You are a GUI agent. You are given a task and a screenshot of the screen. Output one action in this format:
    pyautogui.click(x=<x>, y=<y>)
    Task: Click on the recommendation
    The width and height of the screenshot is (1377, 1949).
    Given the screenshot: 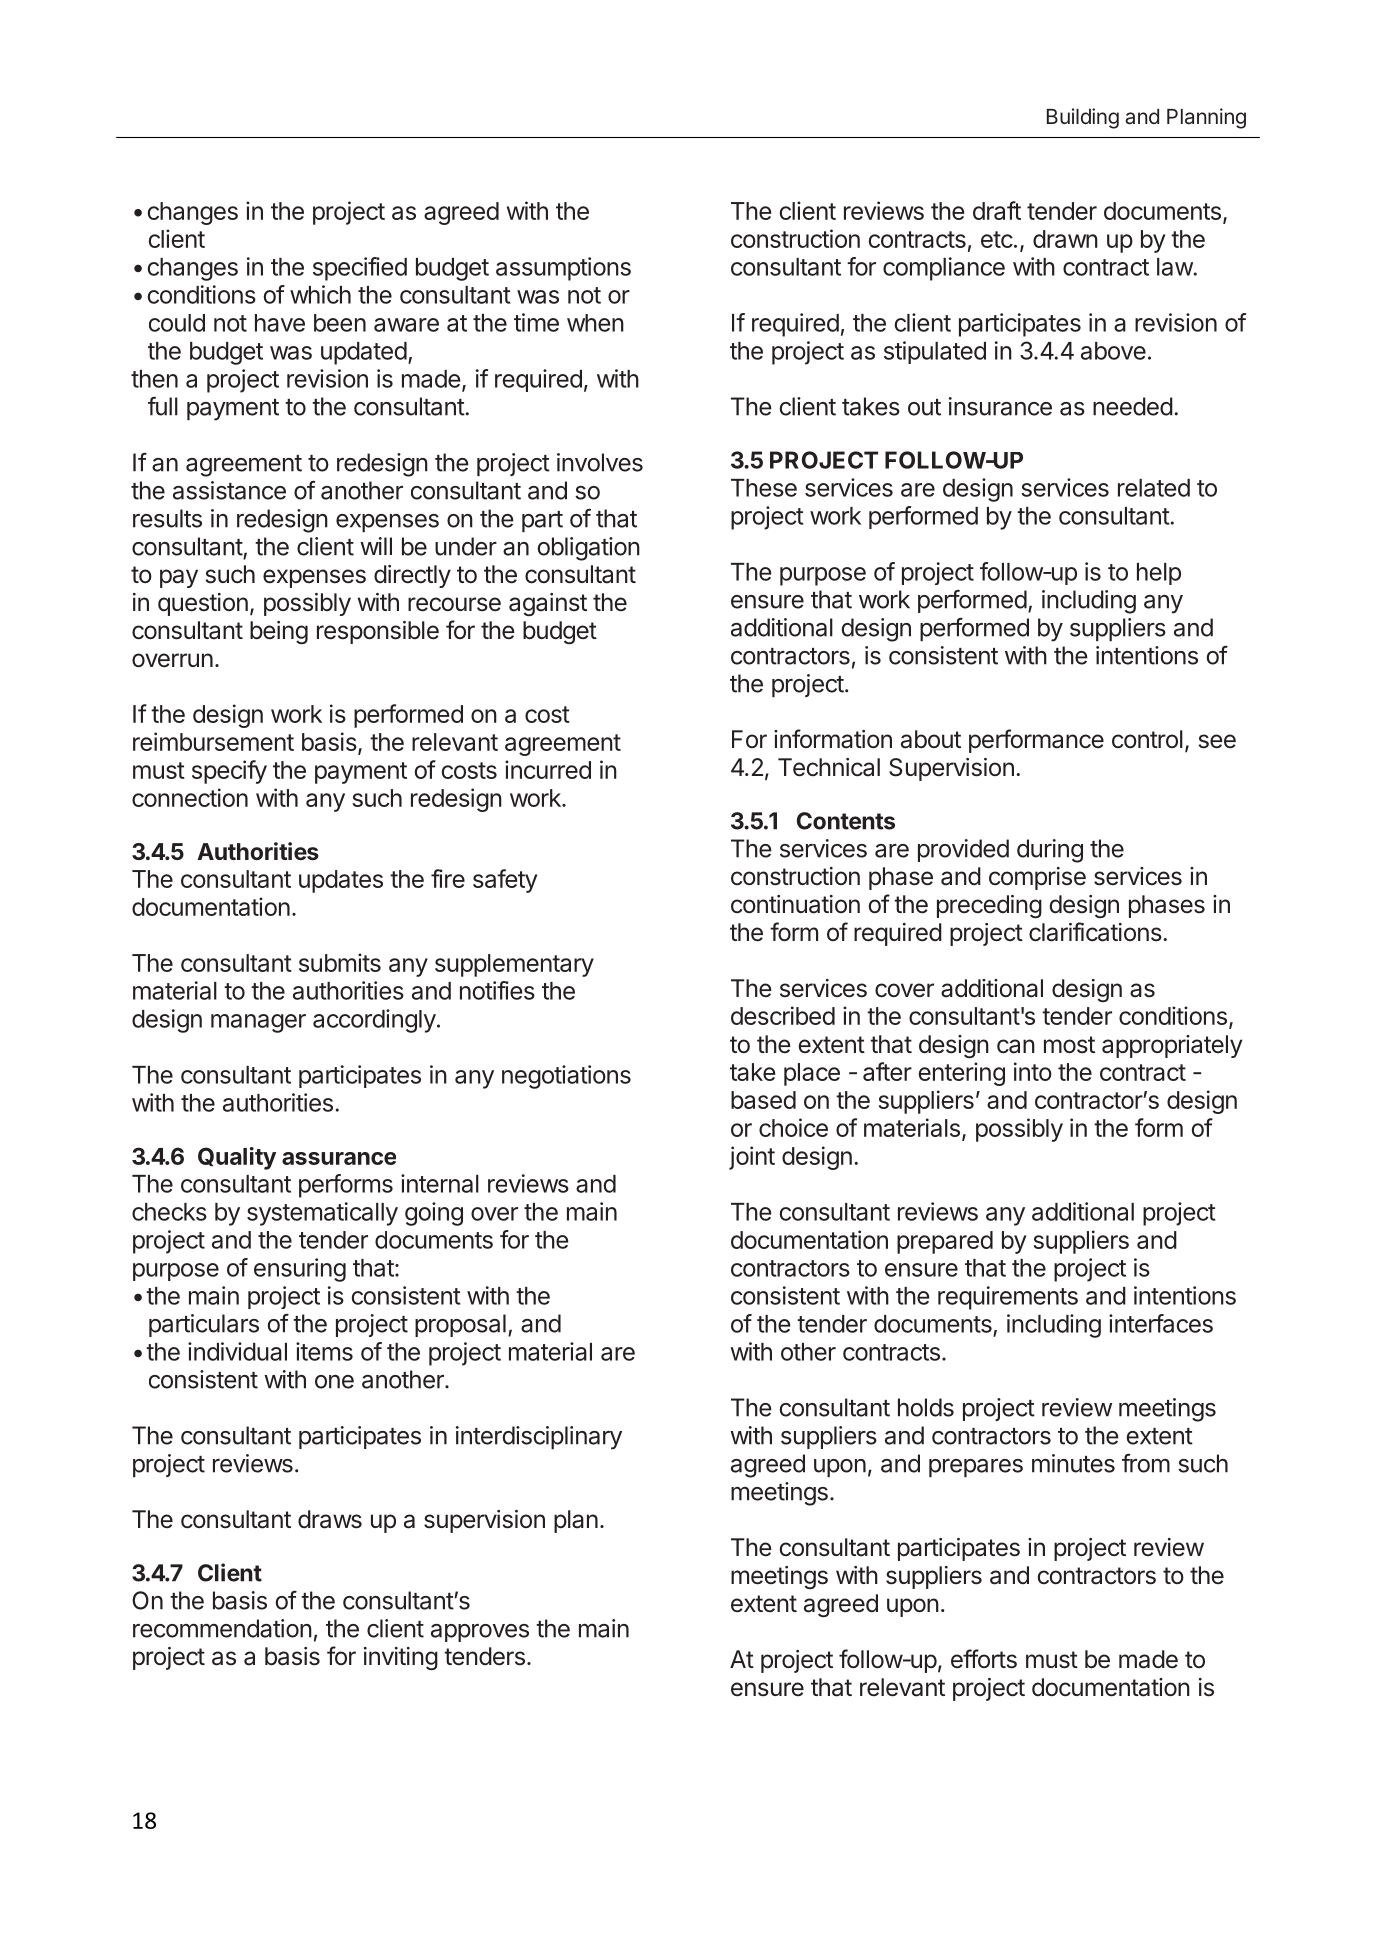 What is the action you would take?
    pyautogui.click(x=222, y=1628)
